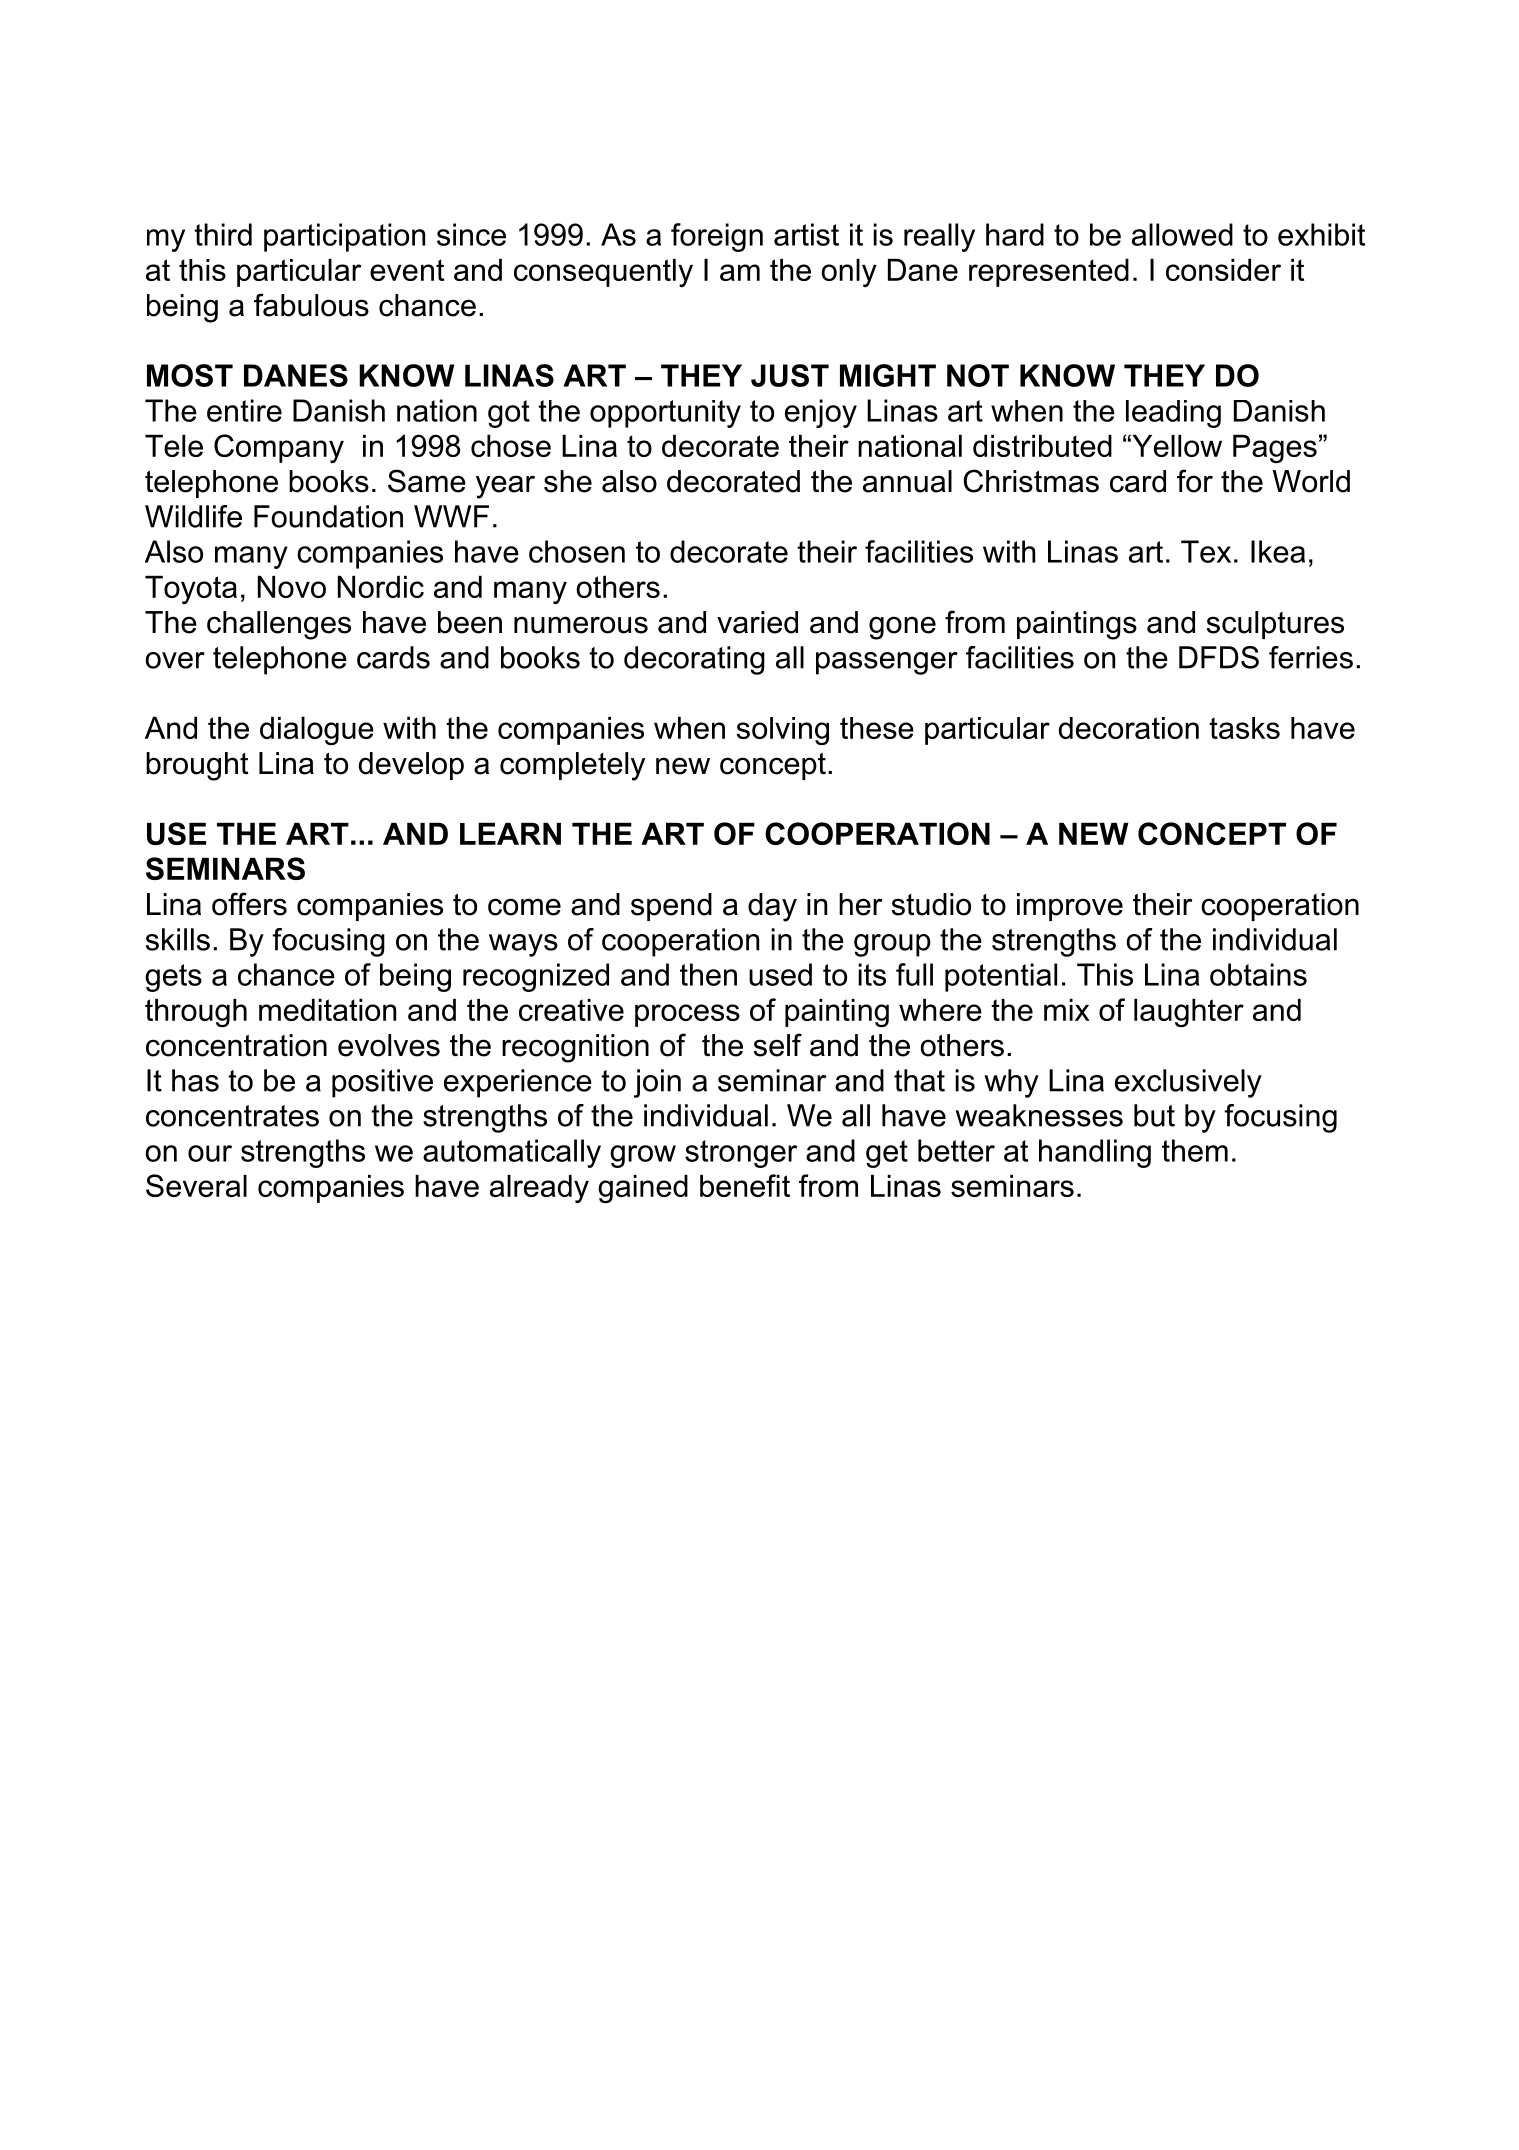 The width and height of the screenshot is (1519, 2150). Describe the element at coordinates (1129, 728) in the screenshot. I see `decoration` at that location.
